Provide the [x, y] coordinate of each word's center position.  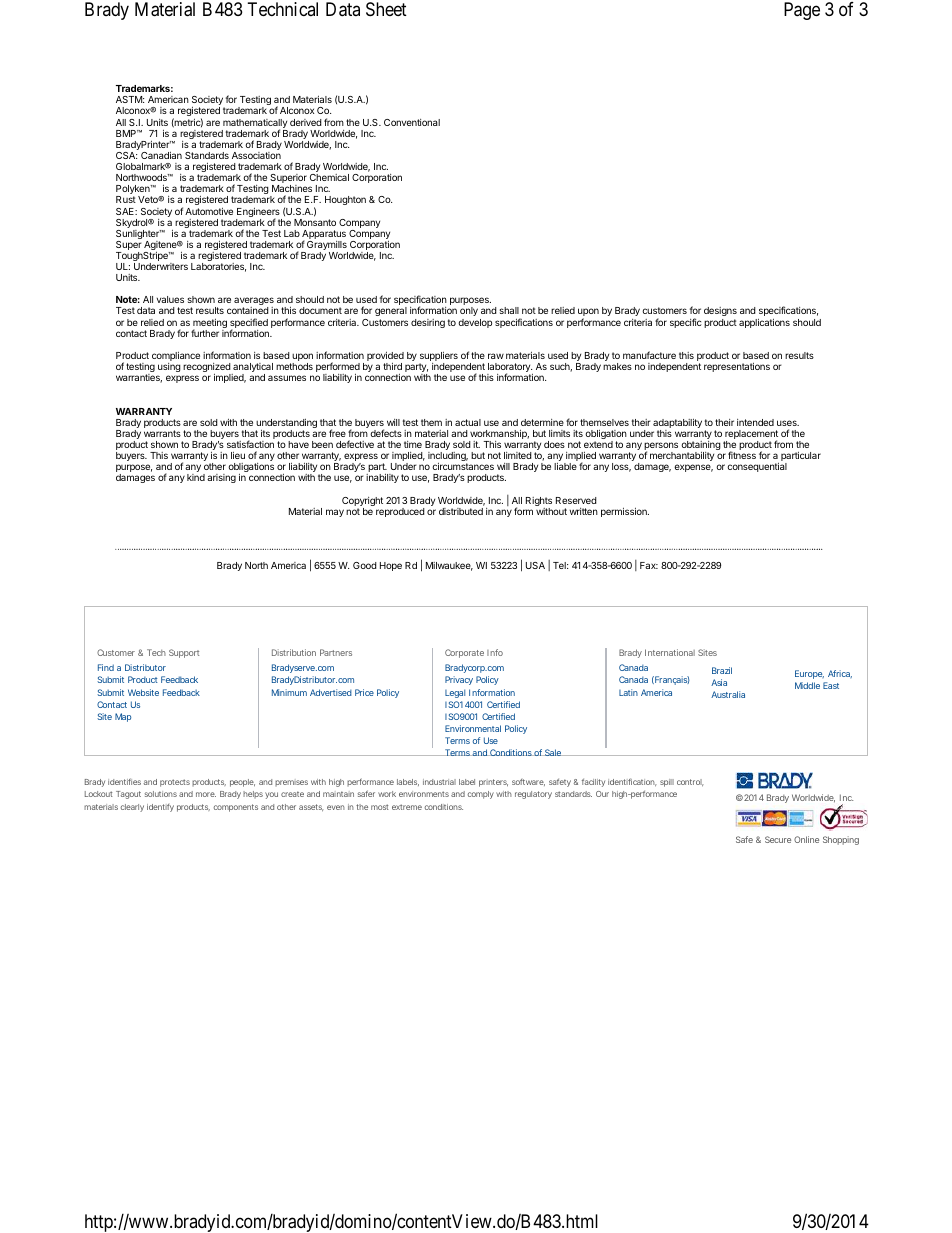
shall [509, 310]
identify [160, 808]
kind [196, 477]
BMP [127, 133]
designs [720, 313]
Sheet [386, 9]
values [170, 299]
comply [481, 795]
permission [625, 512]
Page [802, 11]
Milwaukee [449, 566]
